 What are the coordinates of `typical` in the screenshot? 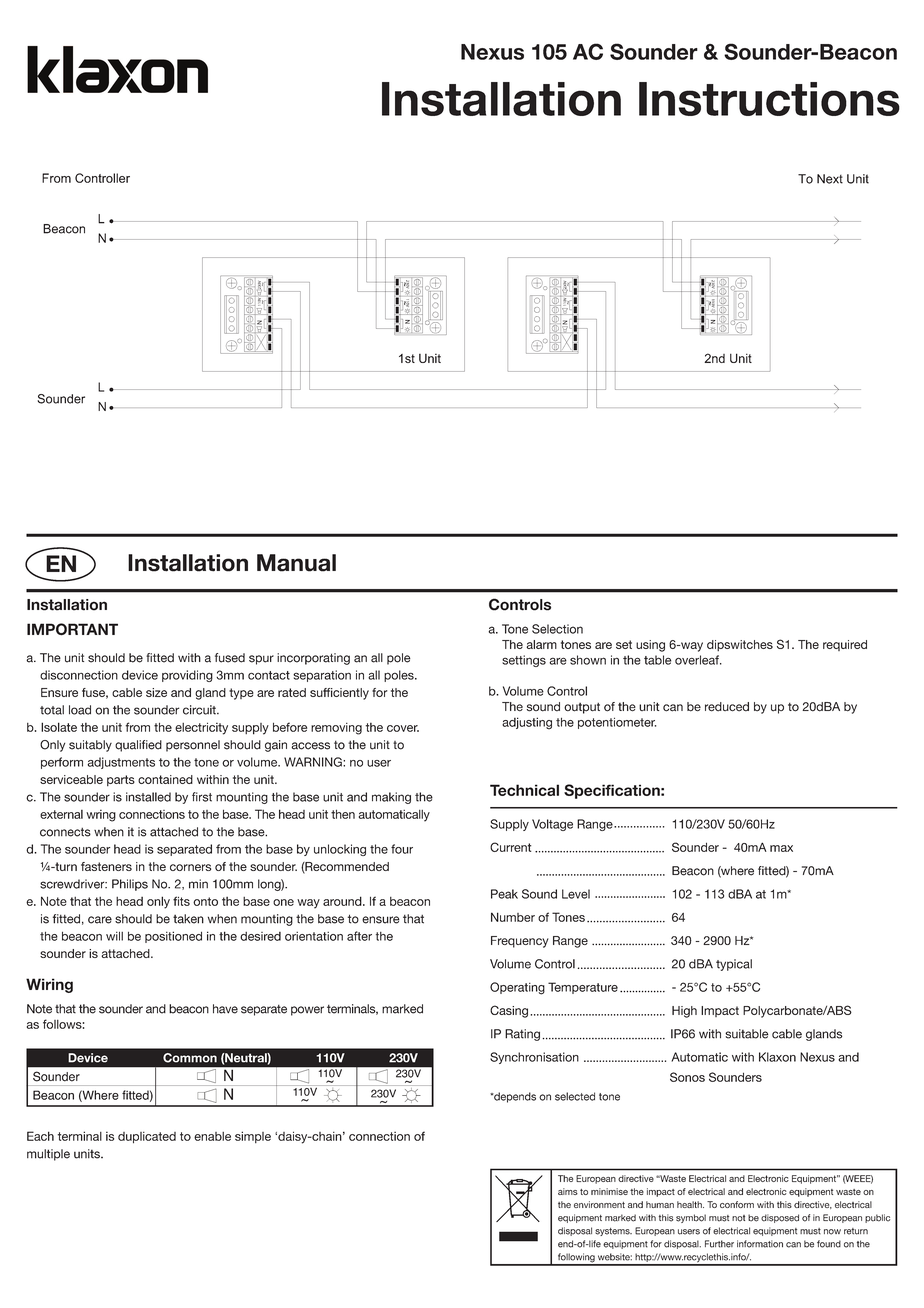 It's located at (734, 965).
